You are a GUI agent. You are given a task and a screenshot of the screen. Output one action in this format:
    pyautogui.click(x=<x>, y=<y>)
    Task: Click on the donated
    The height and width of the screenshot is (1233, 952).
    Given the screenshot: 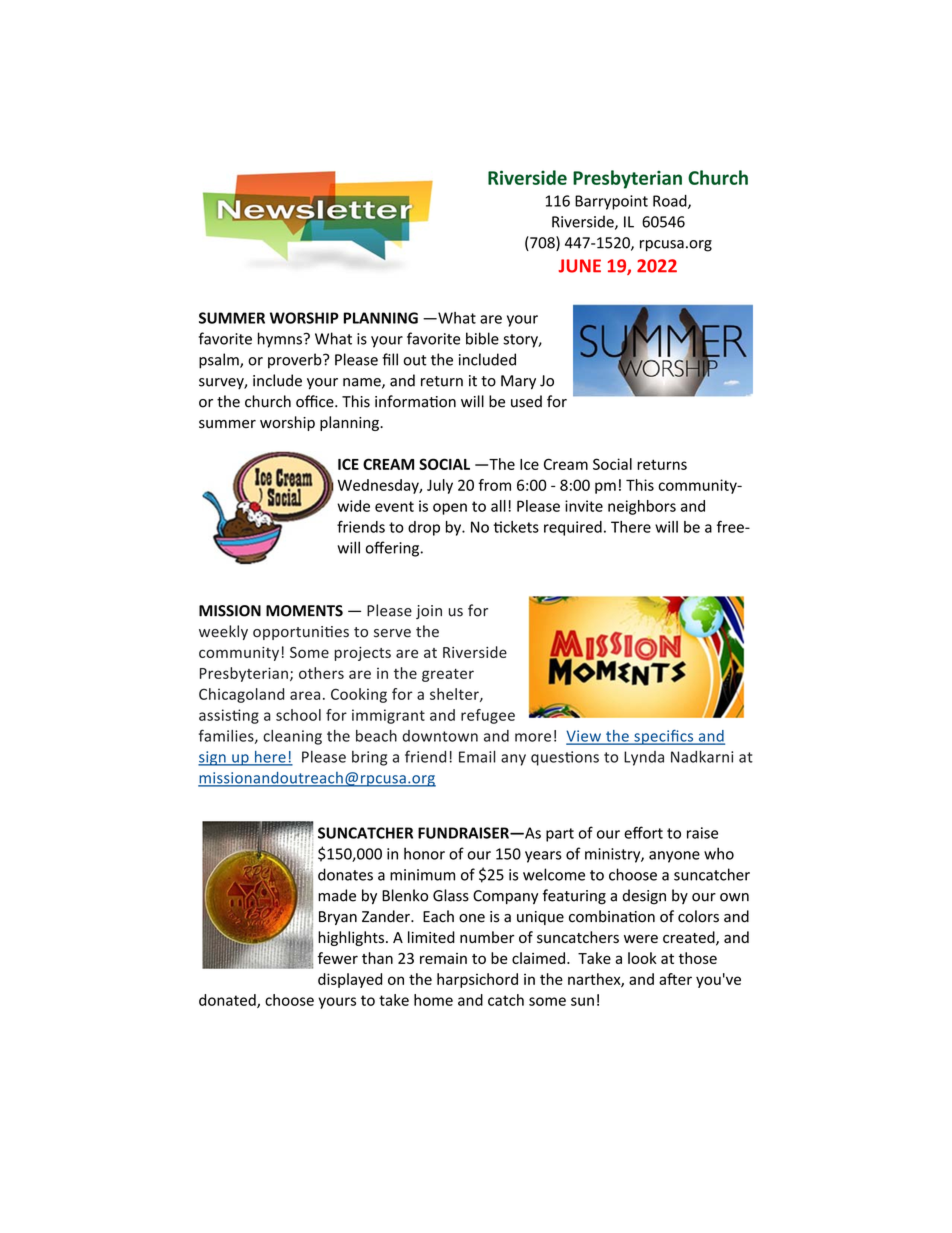 What is the action you would take?
    pyautogui.click(x=228, y=1001)
